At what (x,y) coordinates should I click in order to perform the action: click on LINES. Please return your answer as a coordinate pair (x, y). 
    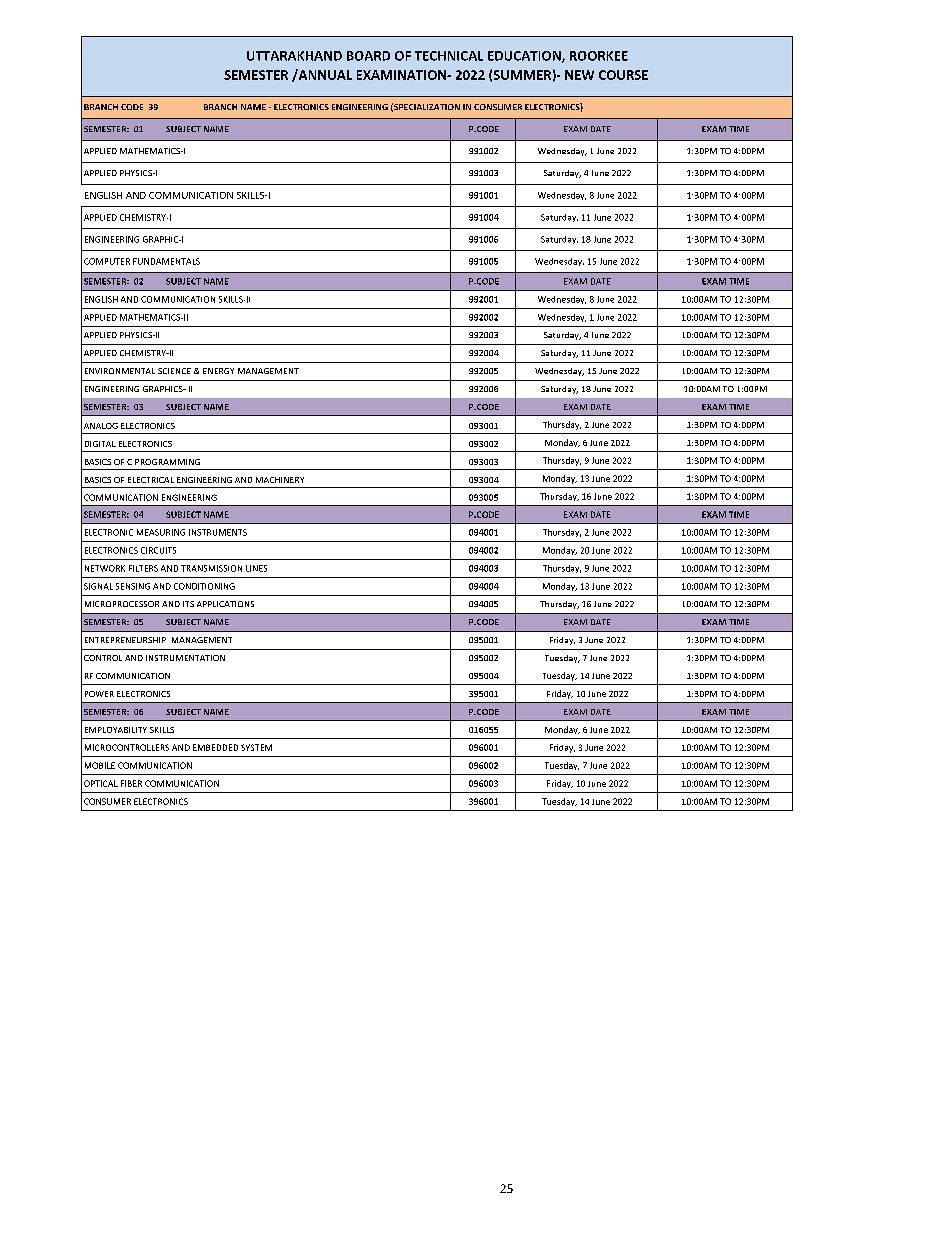
    Looking at the image, I should click on (256, 568).
